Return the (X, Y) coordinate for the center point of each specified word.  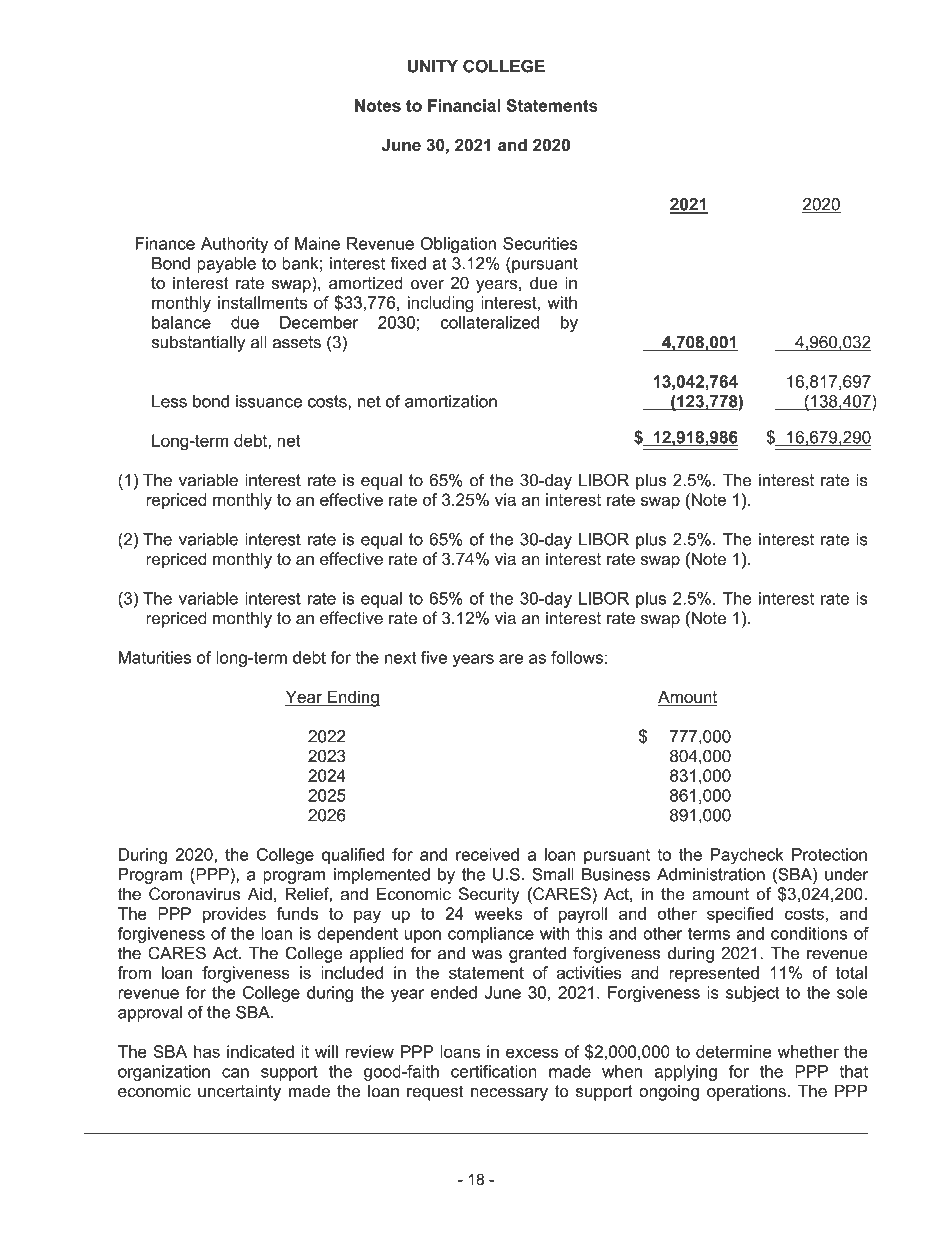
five (434, 657)
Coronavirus (194, 894)
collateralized (490, 322)
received (487, 854)
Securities (540, 243)
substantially (198, 344)
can (235, 1073)
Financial (464, 105)
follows (577, 657)
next (400, 658)
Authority (234, 245)
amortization (451, 401)
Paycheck (747, 856)
